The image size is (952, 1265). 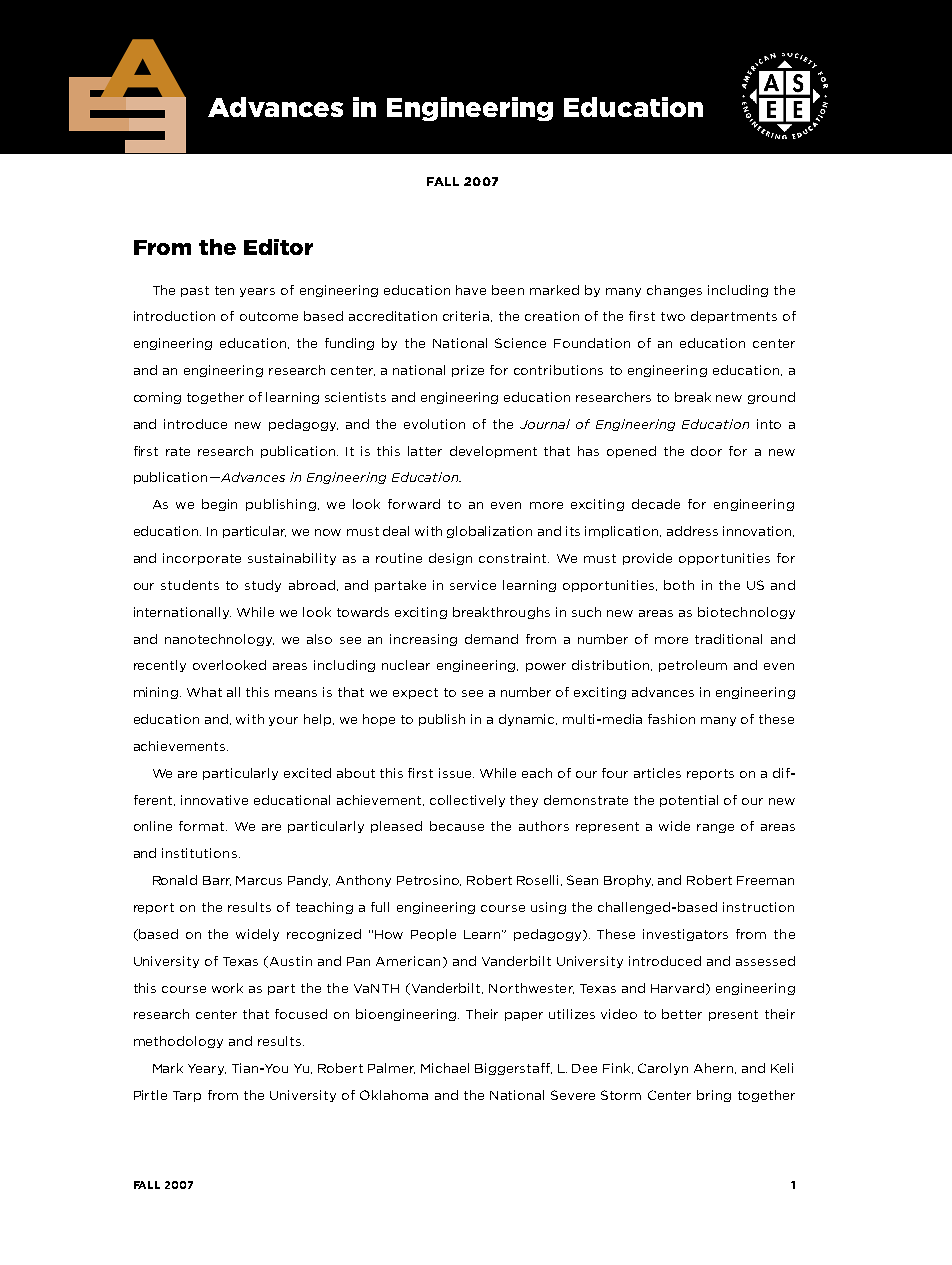 I want to click on years, so click(x=257, y=292).
